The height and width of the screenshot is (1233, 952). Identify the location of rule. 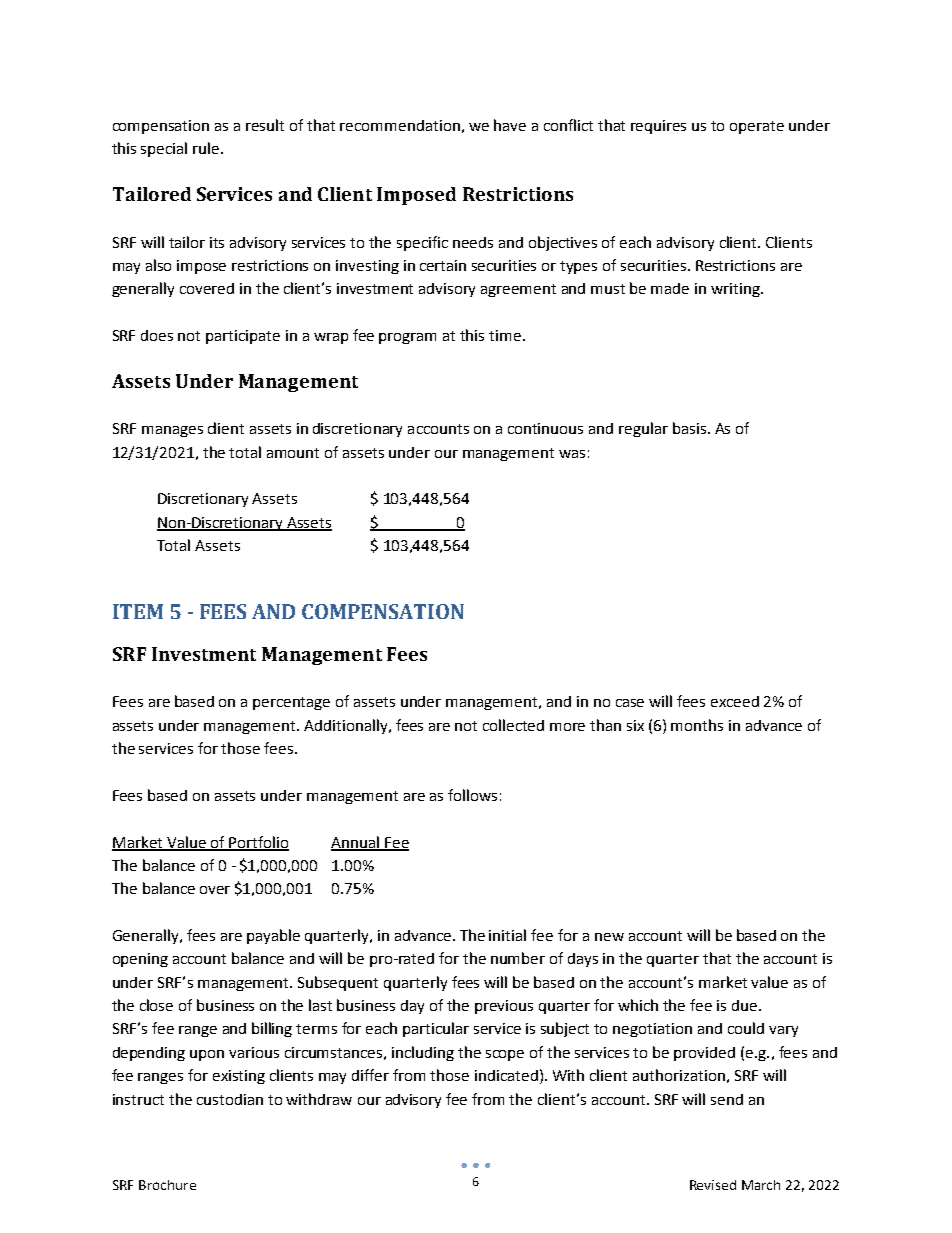
(207, 148).
